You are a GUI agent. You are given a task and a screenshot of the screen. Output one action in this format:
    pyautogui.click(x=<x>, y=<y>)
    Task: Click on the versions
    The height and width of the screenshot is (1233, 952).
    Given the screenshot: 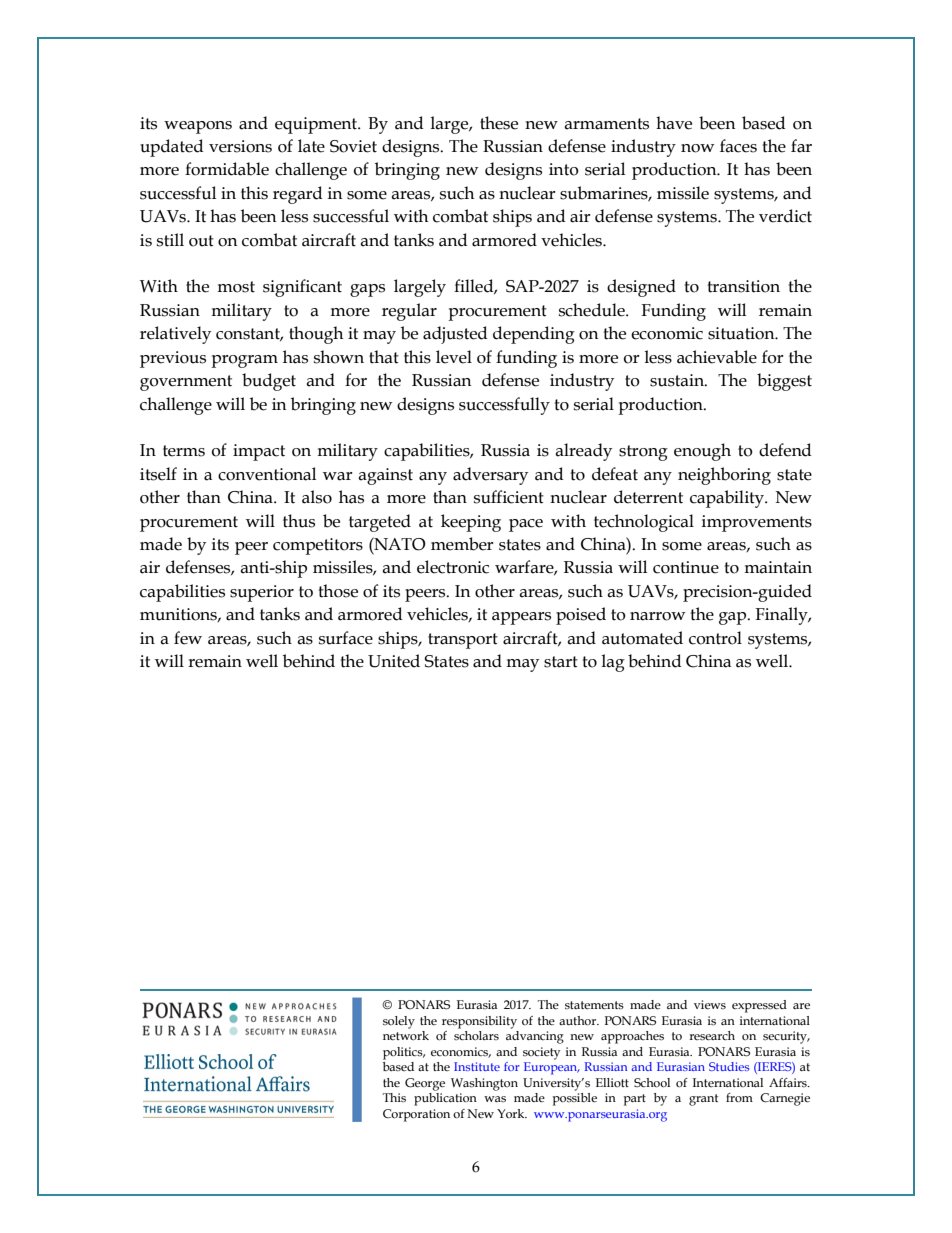 What is the action you would take?
    pyautogui.click(x=240, y=146)
